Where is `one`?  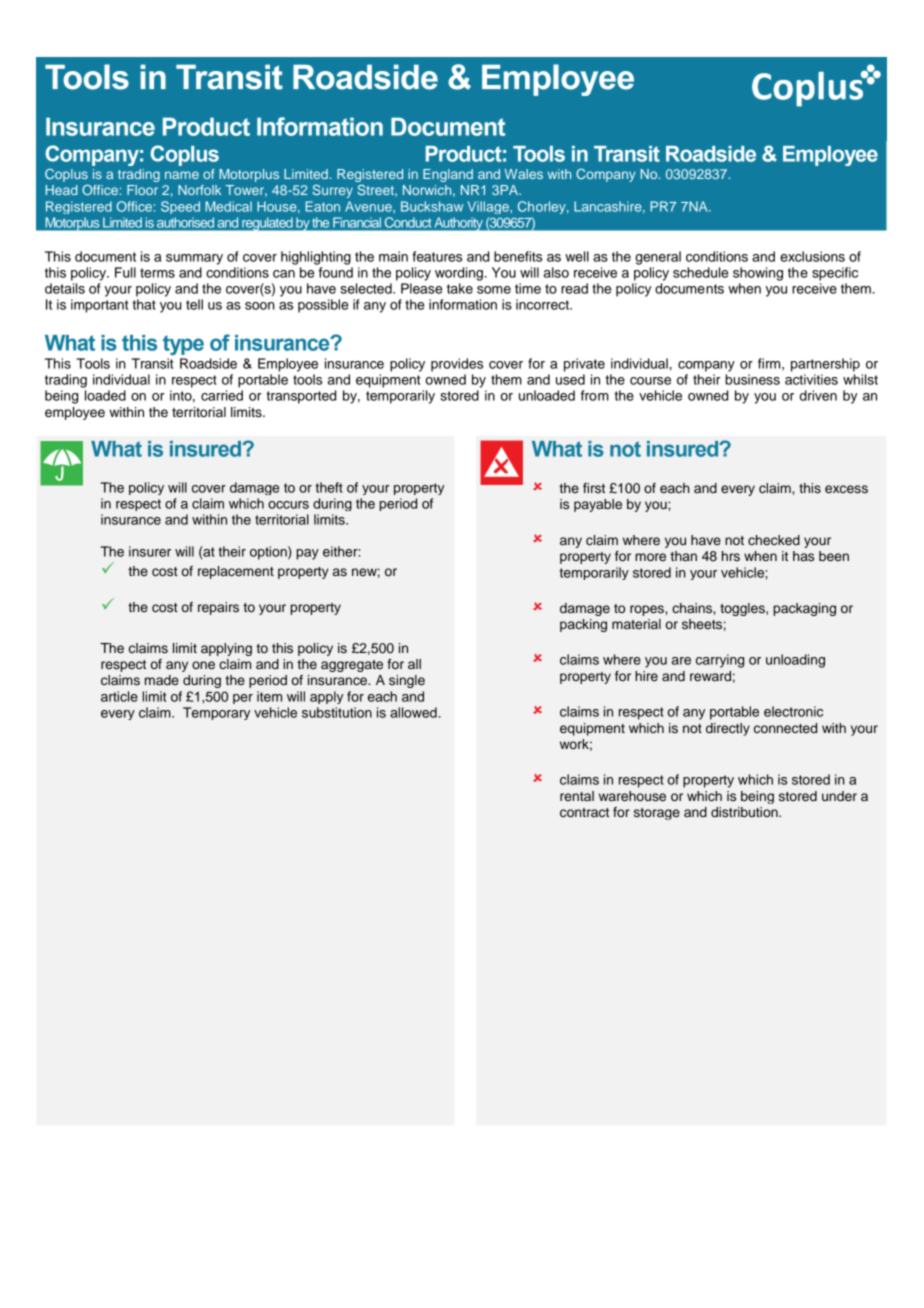 one is located at coordinates (203, 665).
